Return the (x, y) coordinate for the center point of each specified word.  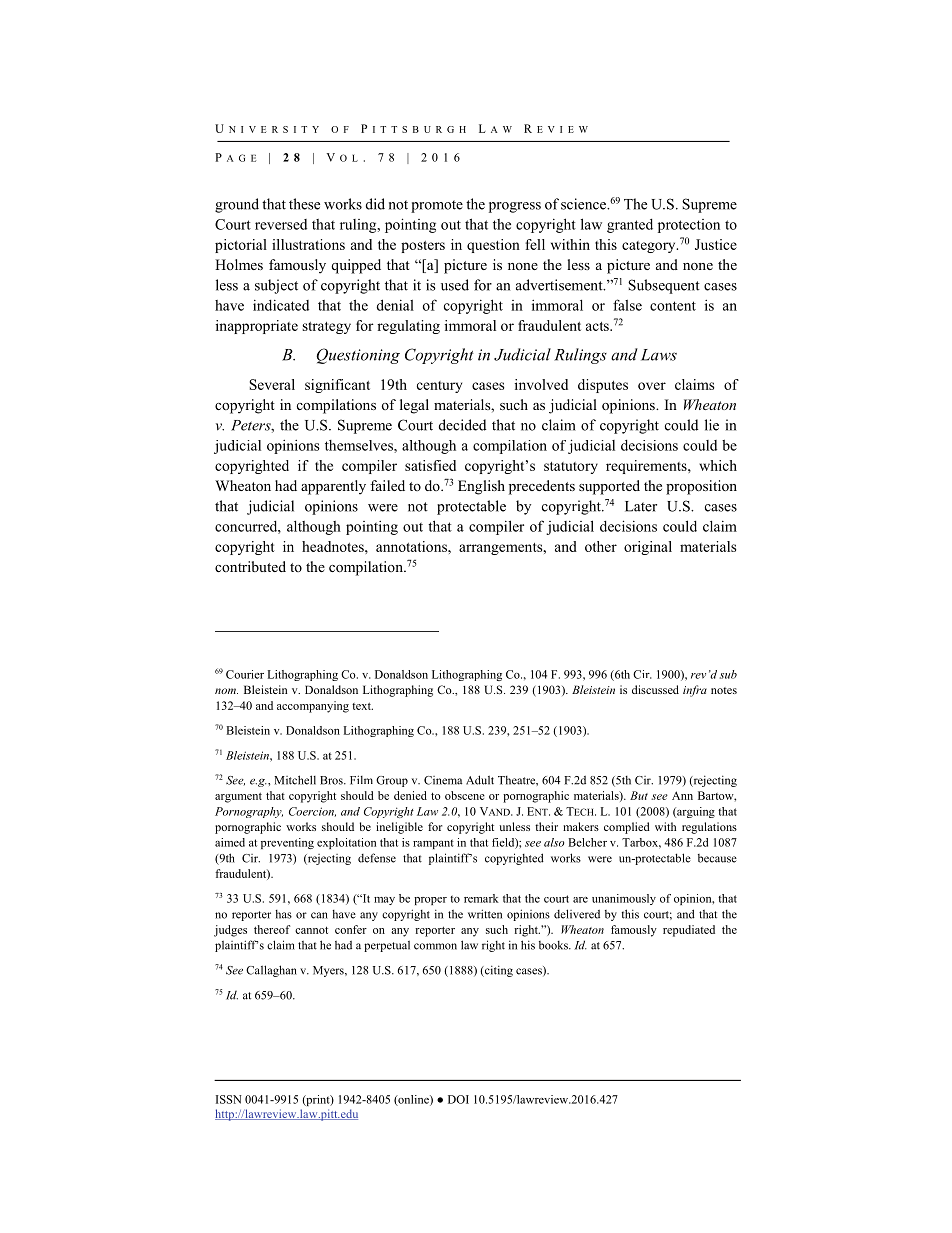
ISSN (229, 1099)
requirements (647, 467)
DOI (458, 1099)
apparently (333, 487)
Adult (480, 780)
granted (630, 226)
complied (627, 828)
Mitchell (295, 780)
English (481, 487)
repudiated (689, 931)
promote (437, 206)
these (304, 204)
